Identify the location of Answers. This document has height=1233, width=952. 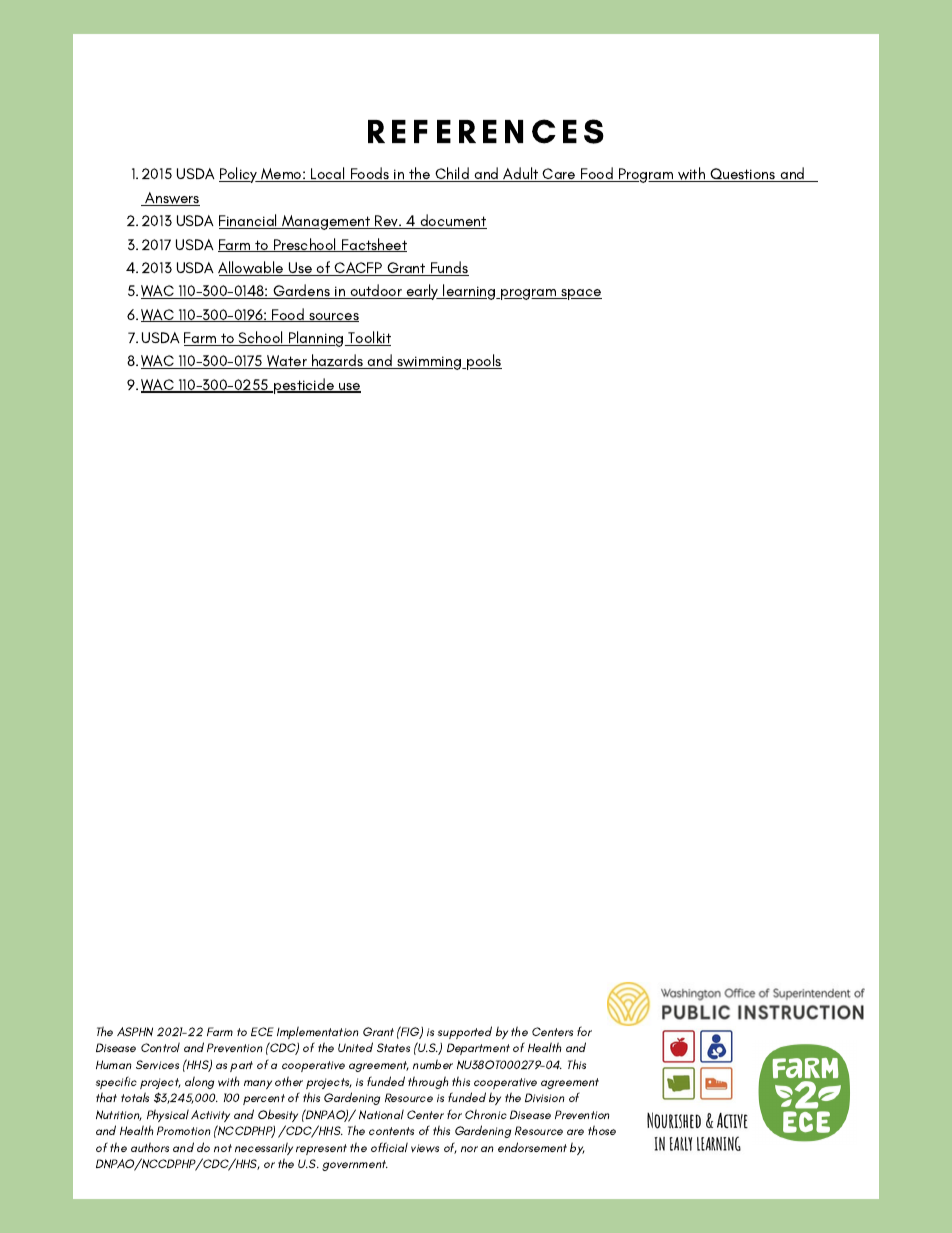
(171, 199).
